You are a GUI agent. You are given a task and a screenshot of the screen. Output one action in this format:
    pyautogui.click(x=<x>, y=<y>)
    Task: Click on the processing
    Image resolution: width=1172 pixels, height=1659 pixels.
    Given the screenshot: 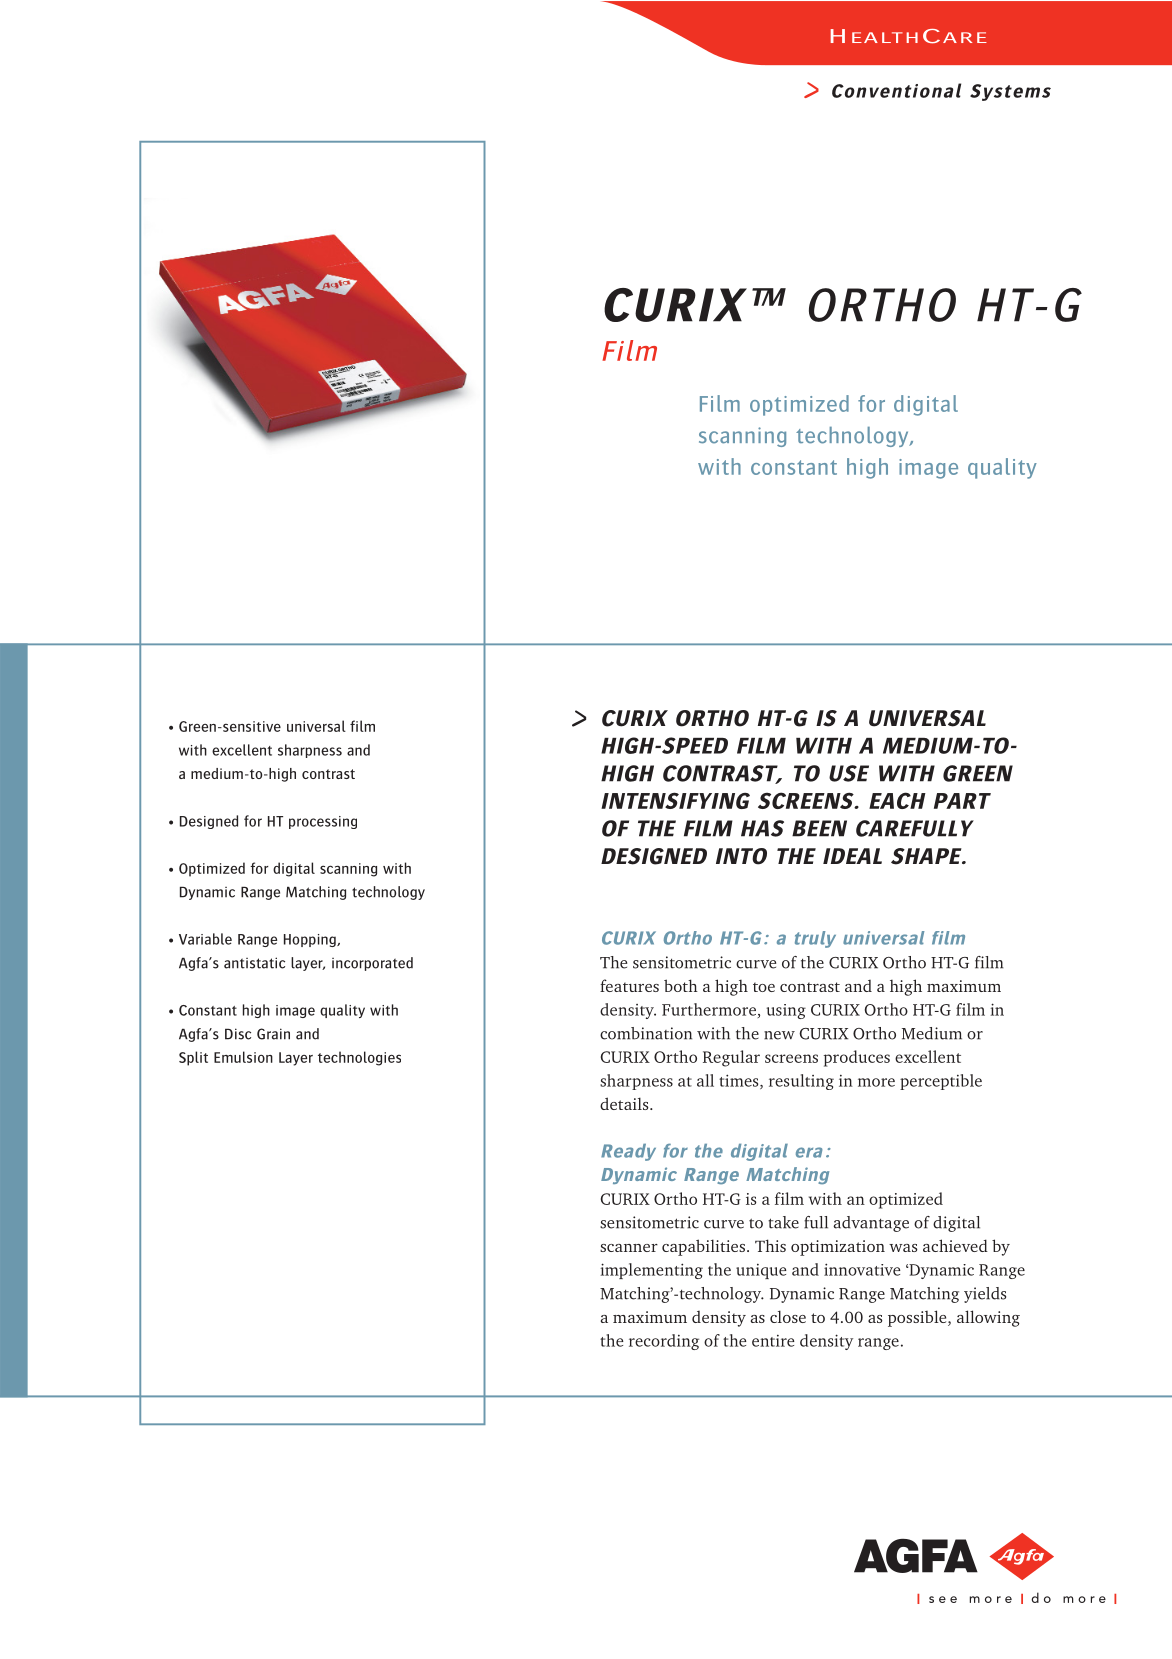 What is the action you would take?
    pyautogui.click(x=323, y=822)
